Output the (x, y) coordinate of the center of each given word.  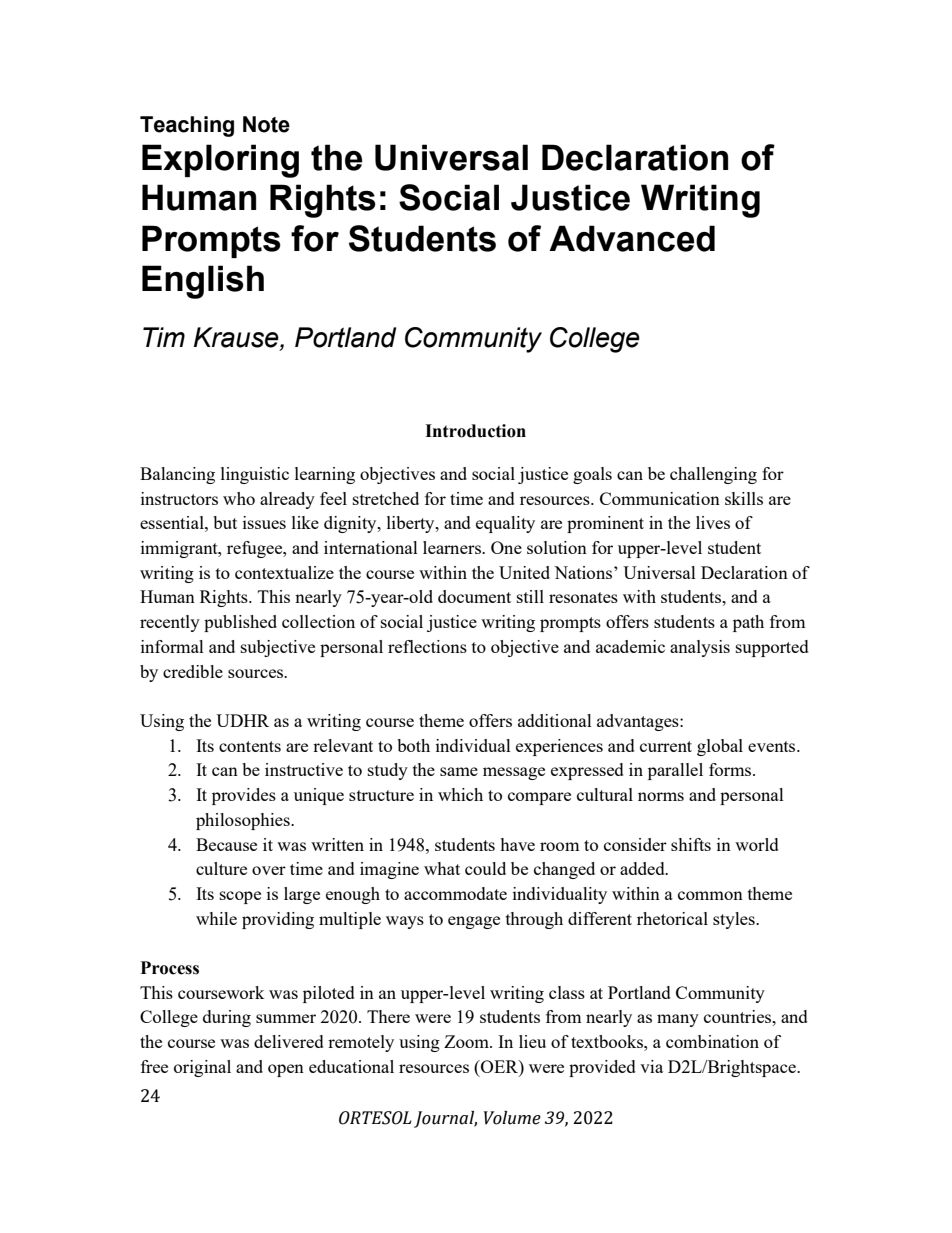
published (240, 623)
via (651, 1066)
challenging (713, 475)
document (474, 596)
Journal (445, 1119)
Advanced (632, 238)
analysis (700, 648)
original (202, 1068)
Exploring (220, 161)
